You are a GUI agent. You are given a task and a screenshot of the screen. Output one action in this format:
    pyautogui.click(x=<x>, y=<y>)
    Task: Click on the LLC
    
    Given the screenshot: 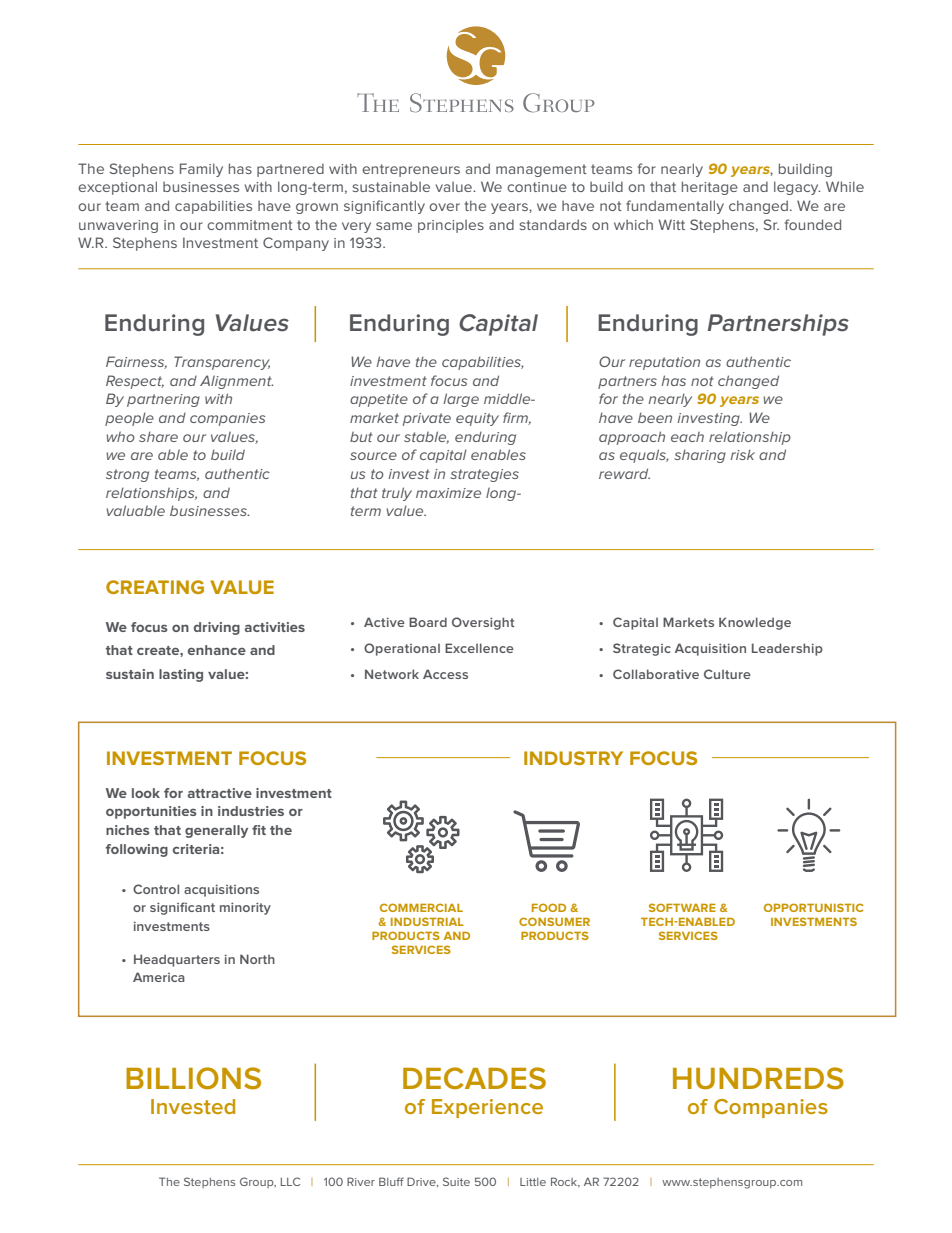 What is the action you would take?
    pyautogui.click(x=290, y=1181)
